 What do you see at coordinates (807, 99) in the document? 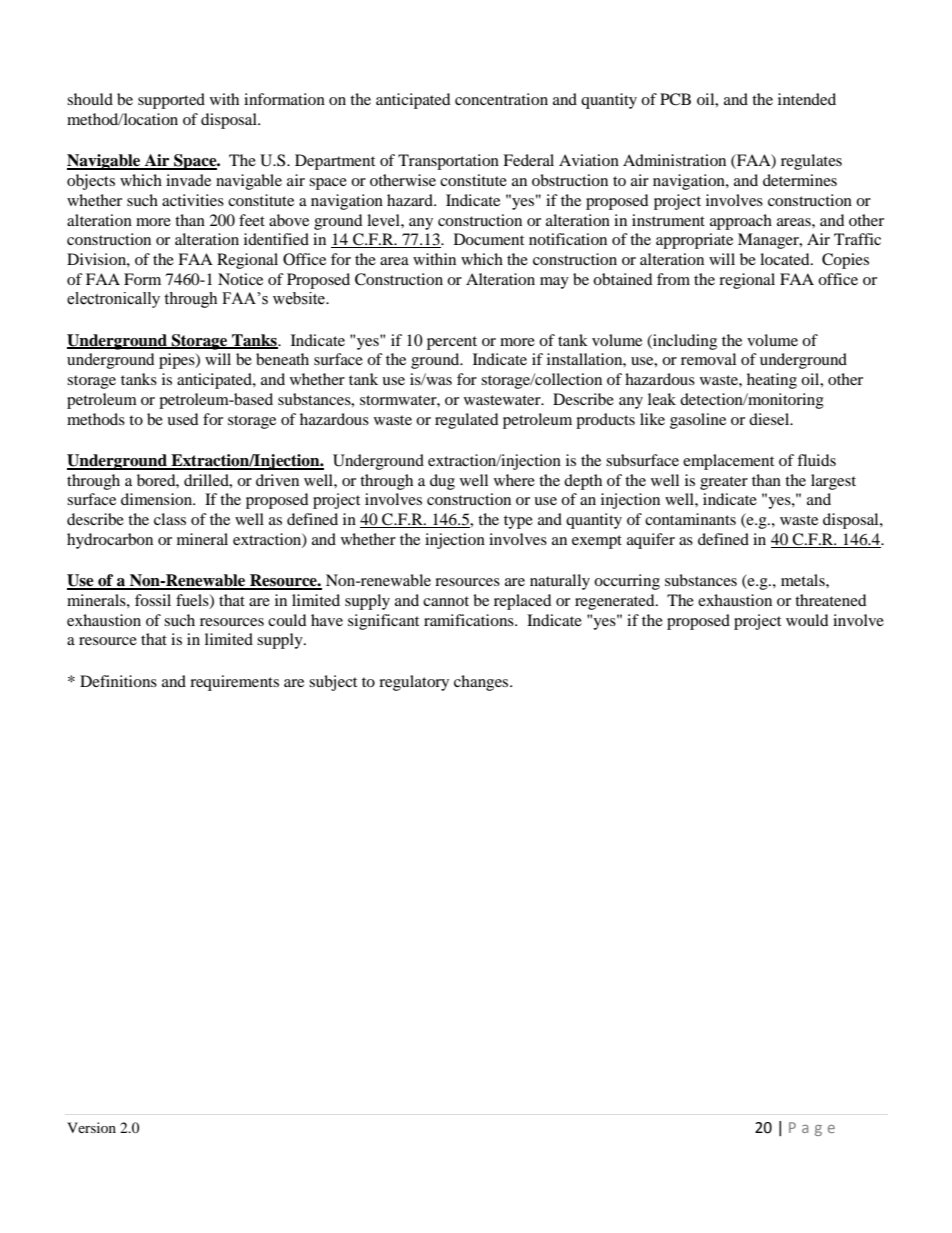
I see `intended` at bounding box center [807, 99].
